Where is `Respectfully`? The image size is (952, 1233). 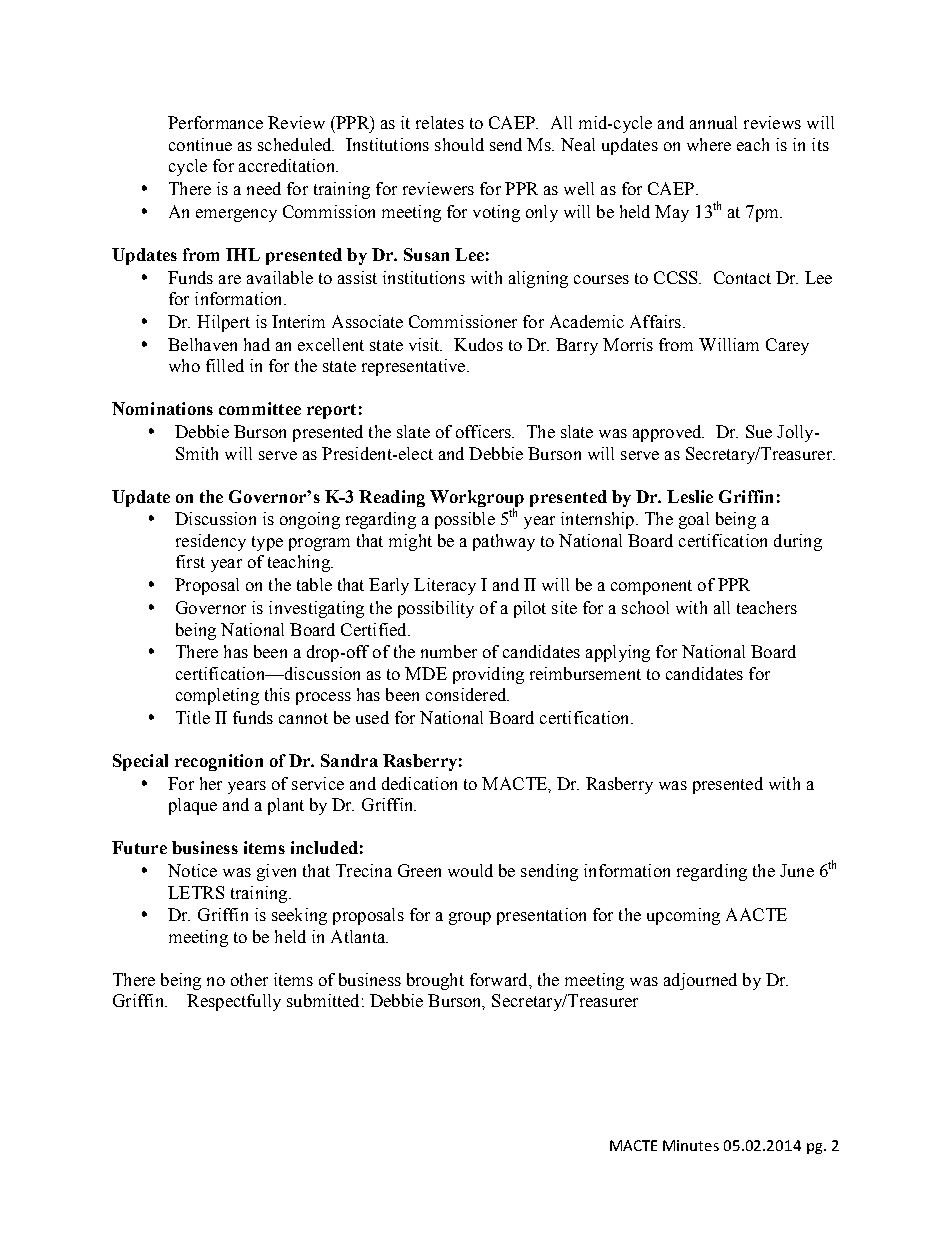 Respectfully is located at coordinates (234, 1002).
